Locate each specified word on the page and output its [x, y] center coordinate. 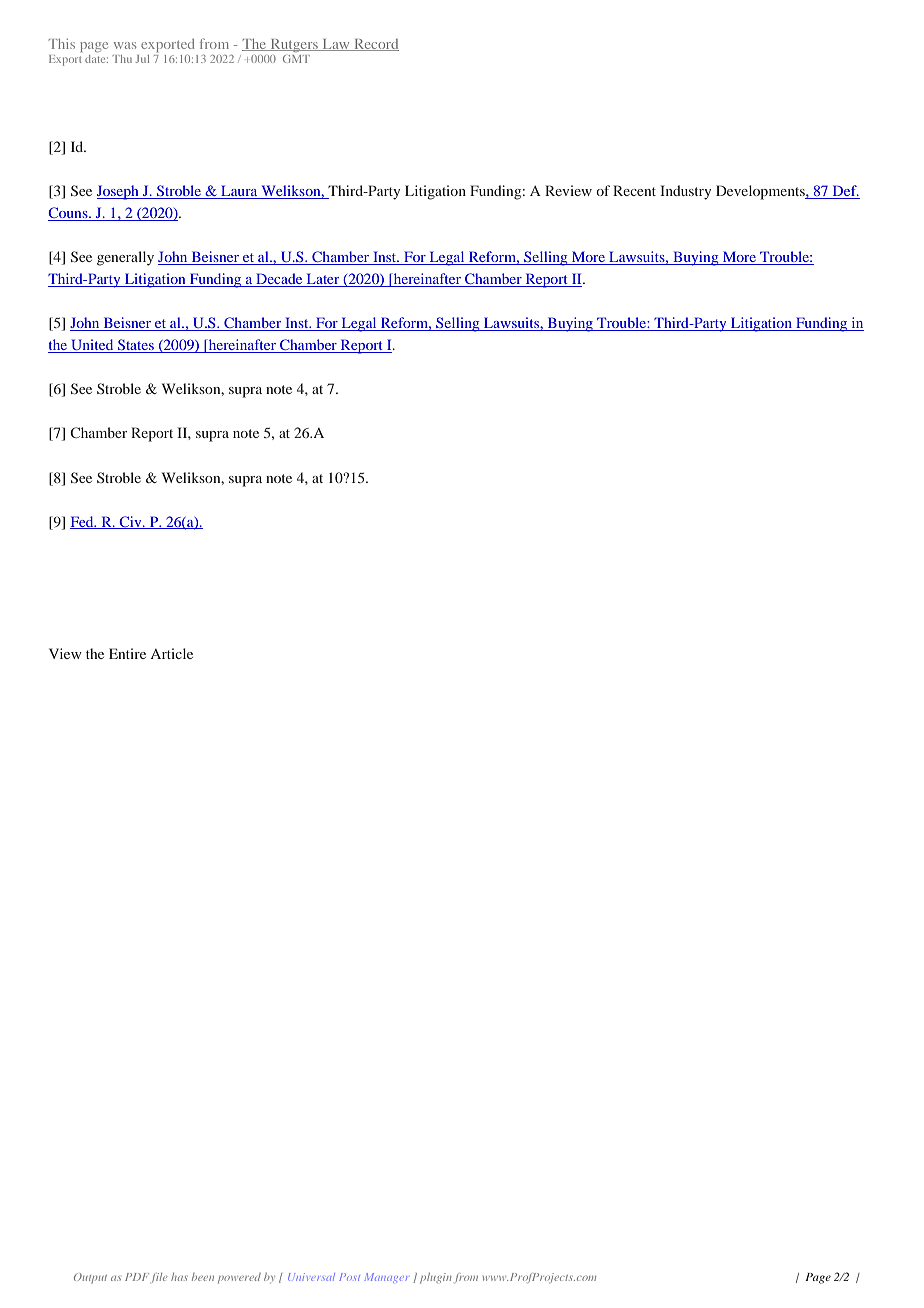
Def [844, 192]
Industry [685, 192]
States [136, 346]
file [159, 1278]
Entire [127, 653]
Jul [142, 59]
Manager [387, 1277]
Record [375, 45]
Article [172, 653]
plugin [436, 1278]
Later [323, 280]
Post [349, 1277]
